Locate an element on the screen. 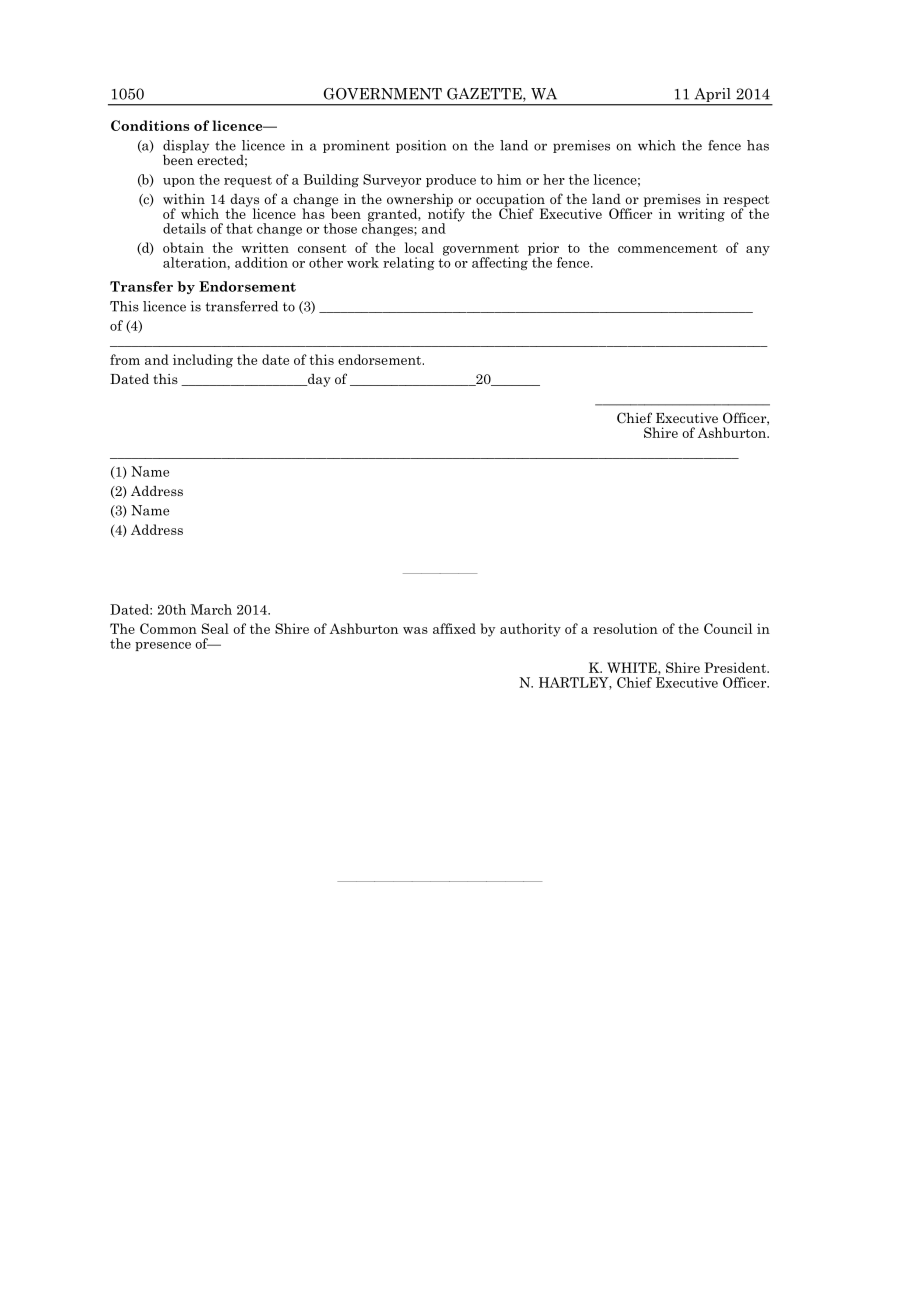 Image resolution: width=924 pixels, height=1308 pixels. commencement is located at coordinates (668, 248).
